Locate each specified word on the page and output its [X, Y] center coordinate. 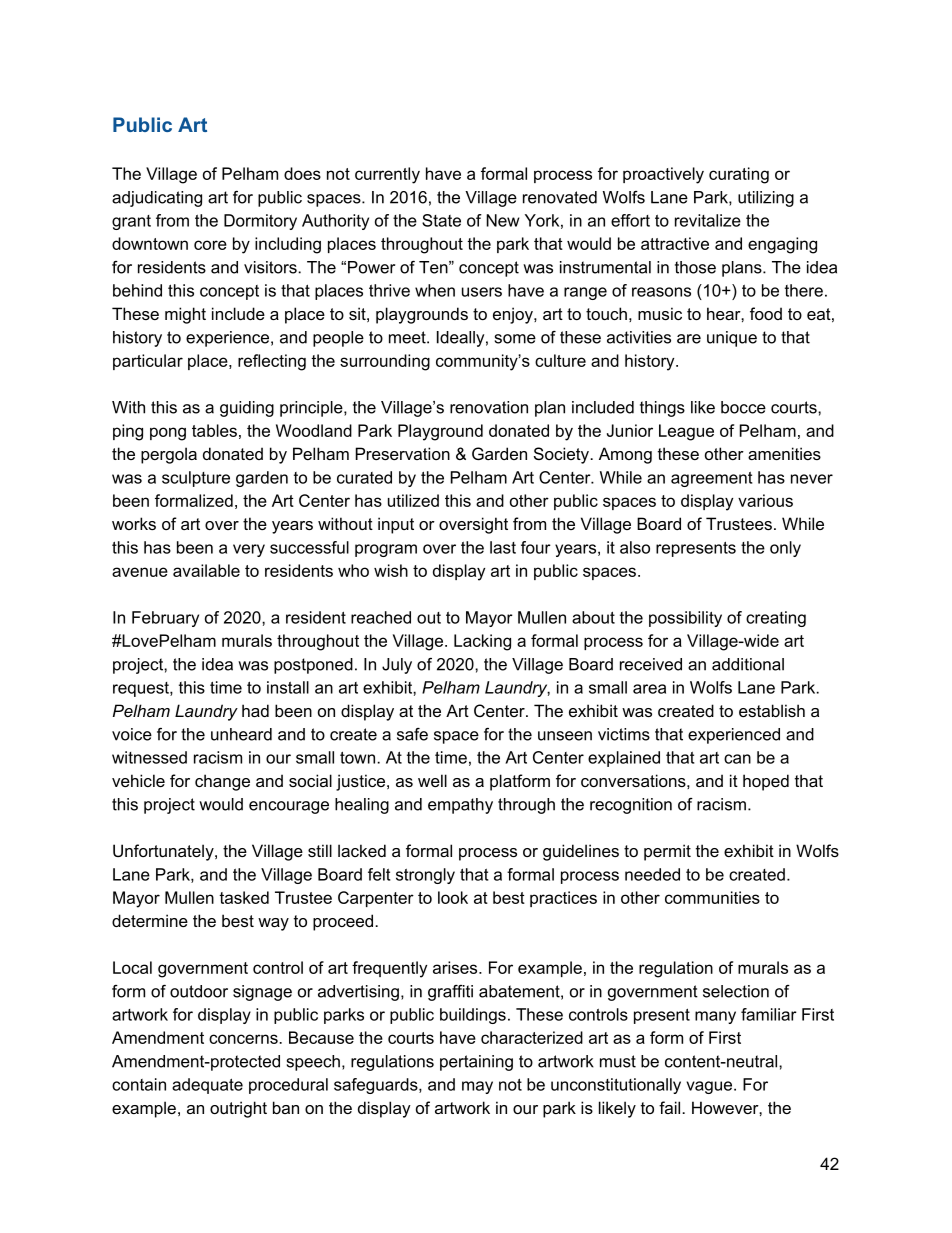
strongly [425, 876]
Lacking [482, 642]
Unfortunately [164, 852]
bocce [743, 407]
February [165, 619]
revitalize [708, 220]
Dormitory [260, 222]
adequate [207, 1086]
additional [748, 664]
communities [712, 897]
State [441, 220]
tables [214, 430]
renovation [489, 407]
